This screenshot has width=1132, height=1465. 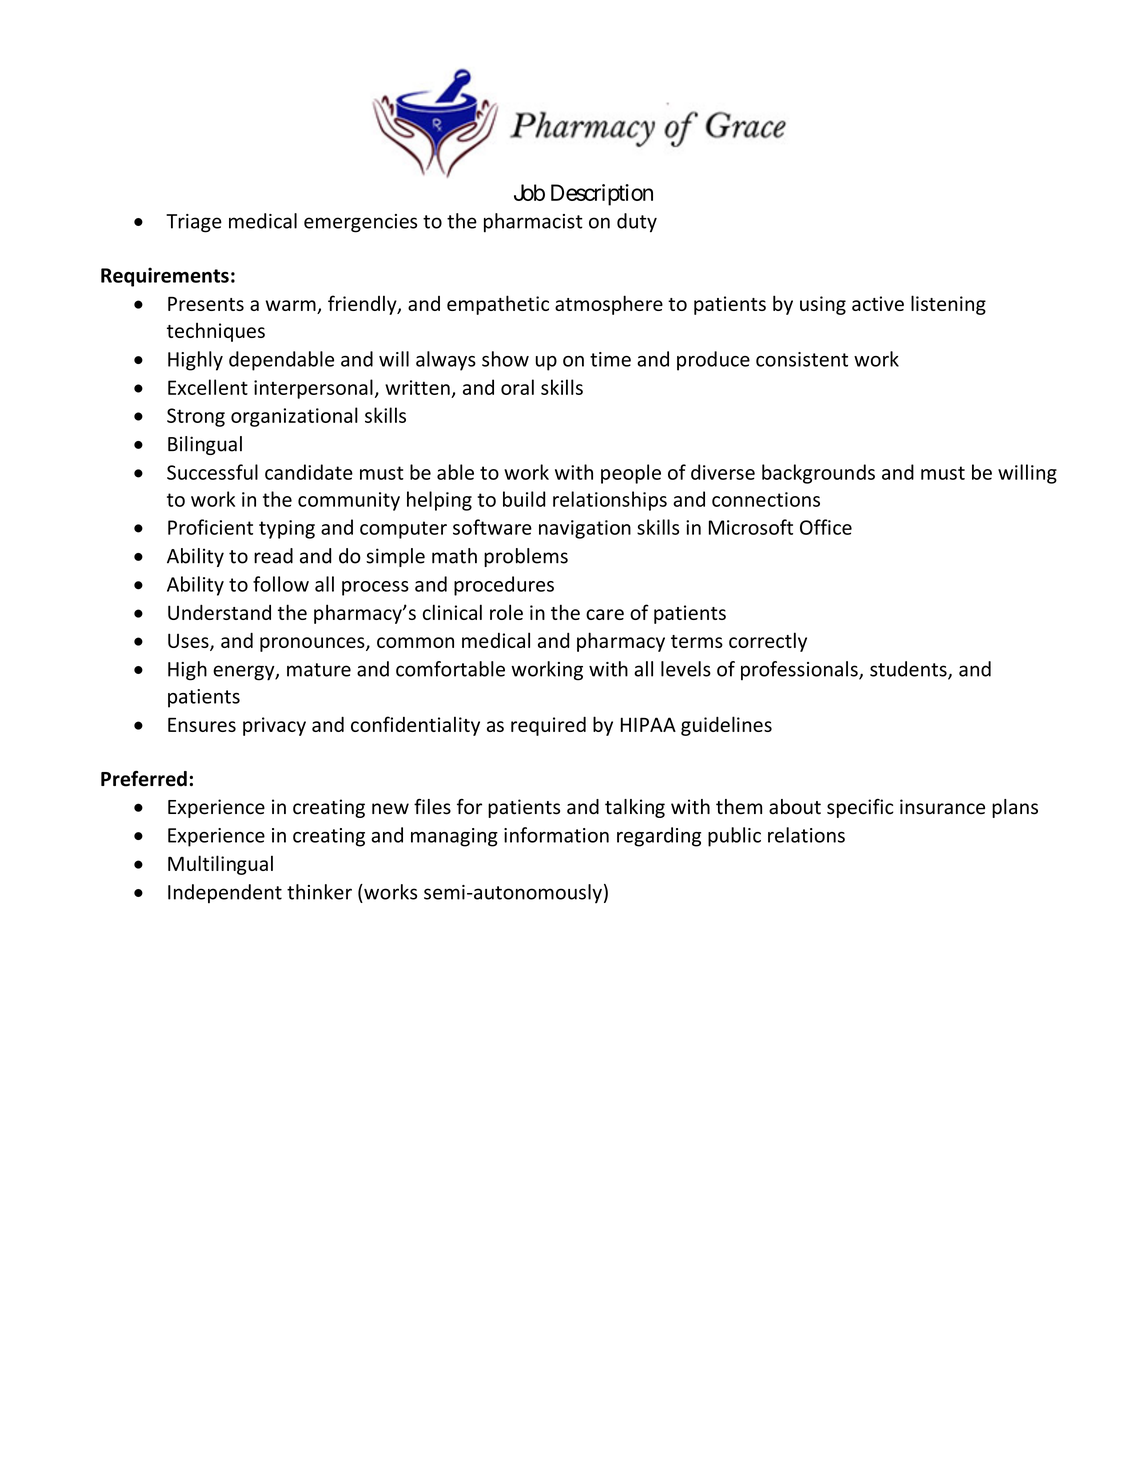 What do you see at coordinates (585, 529) in the screenshot?
I see `navigation` at bounding box center [585, 529].
